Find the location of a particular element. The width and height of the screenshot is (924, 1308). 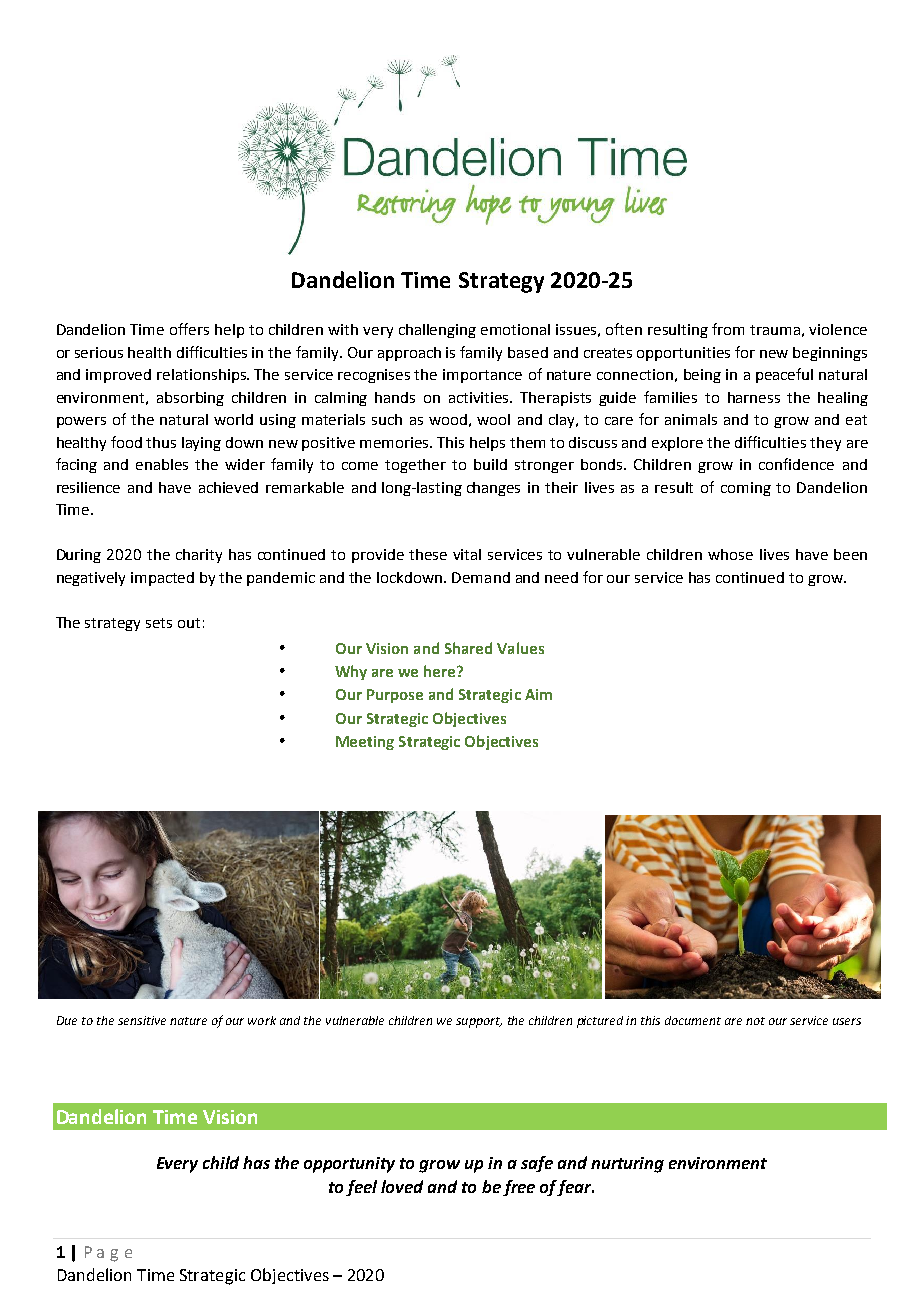

Meeting is located at coordinates (365, 743).
